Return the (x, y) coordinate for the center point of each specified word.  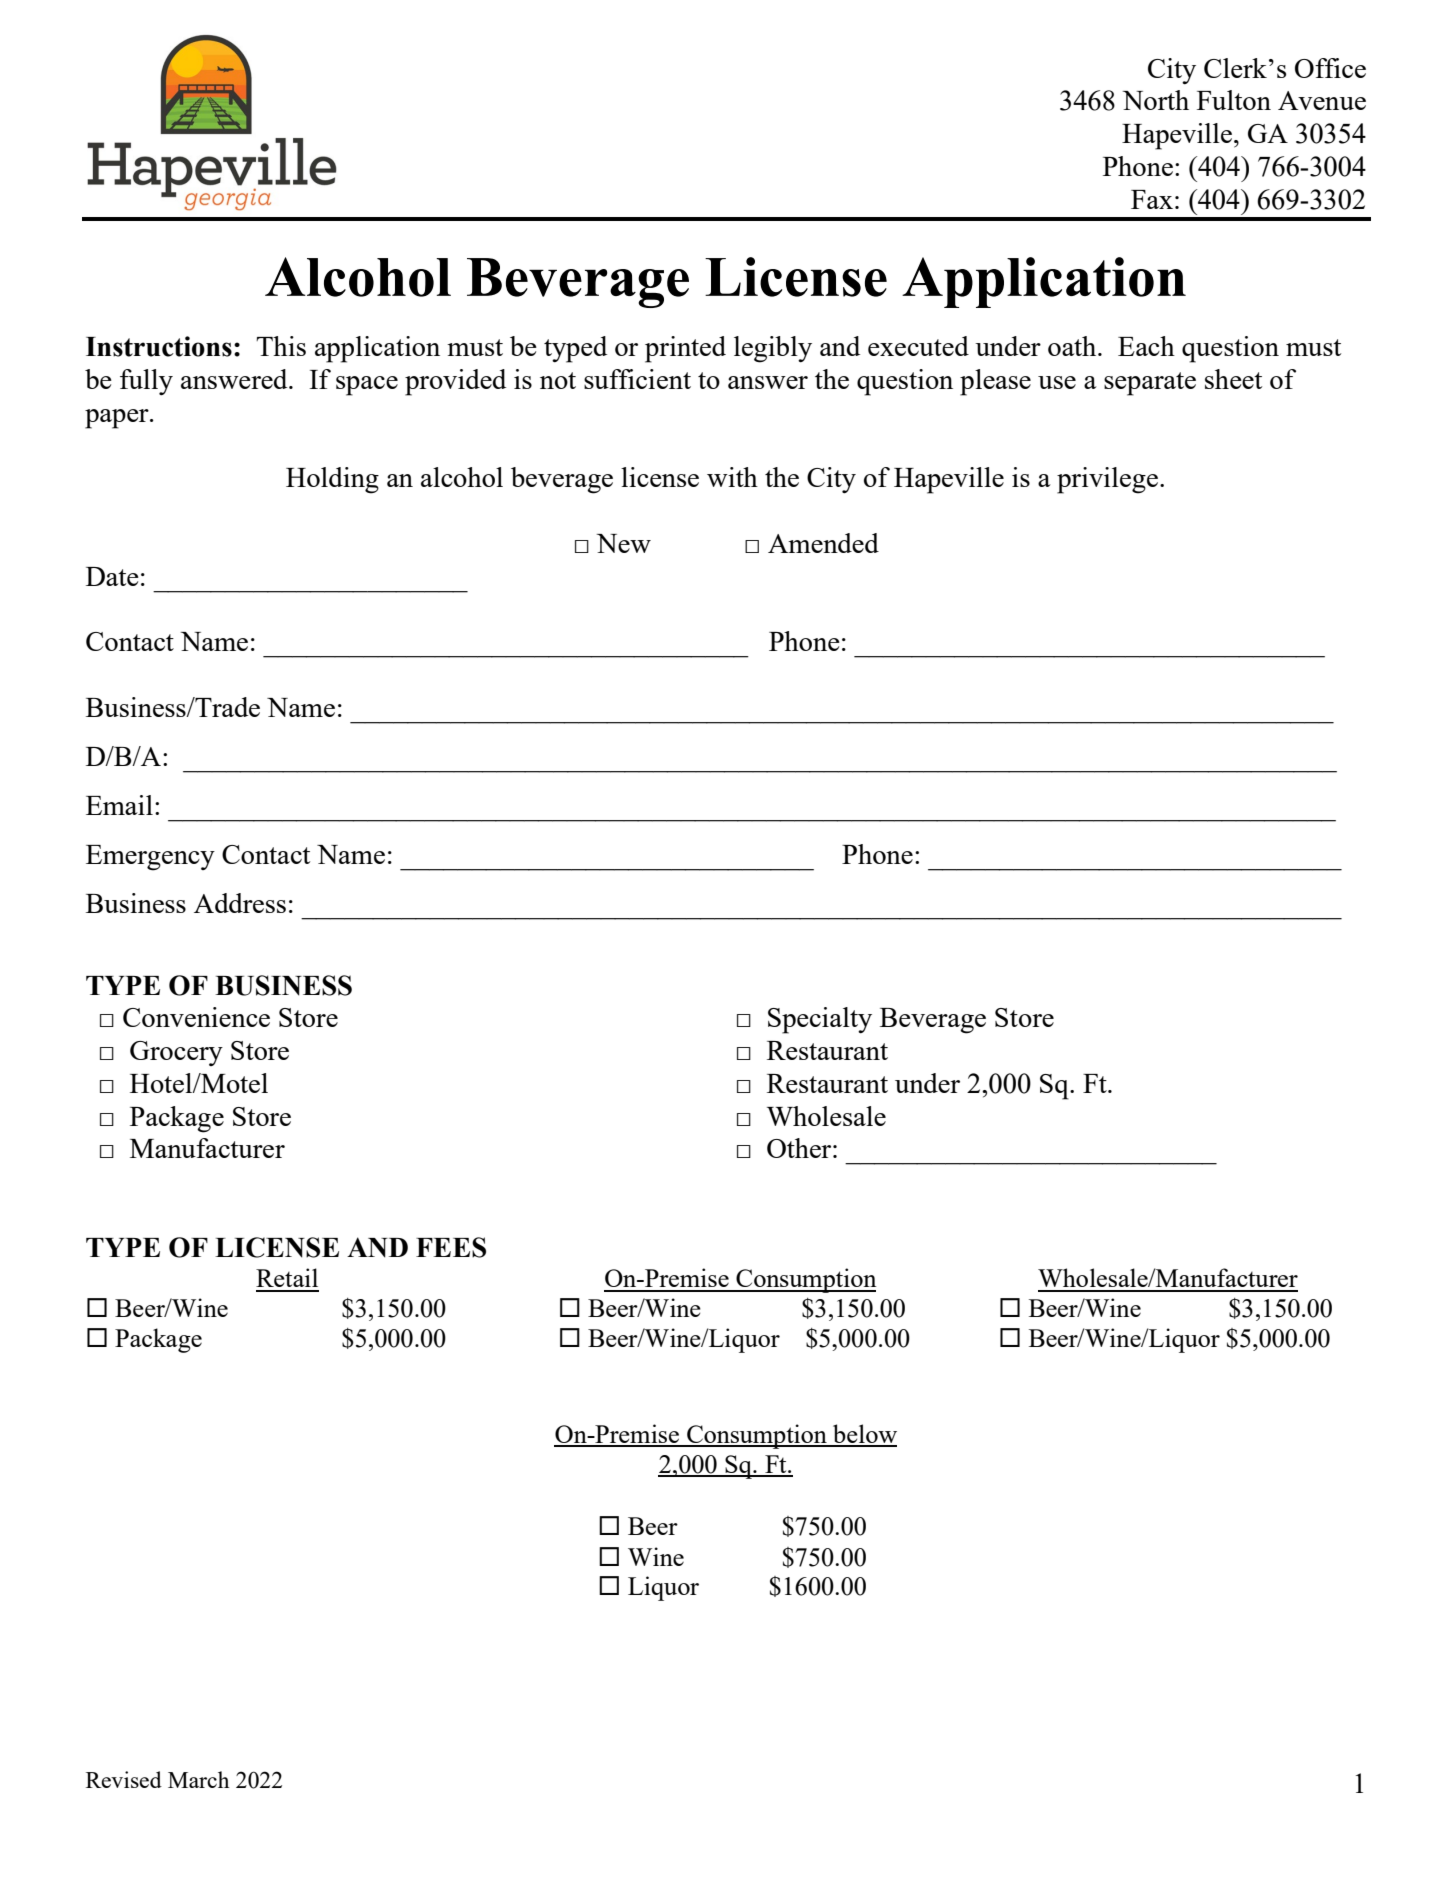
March (199, 1779)
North (1156, 100)
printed (685, 349)
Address (240, 903)
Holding (332, 480)
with (732, 477)
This (281, 346)
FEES (451, 1247)
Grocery (176, 1053)
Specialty (820, 1020)
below (864, 1435)
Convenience (196, 1017)
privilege (1109, 480)
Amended (823, 543)
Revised (124, 1779)
